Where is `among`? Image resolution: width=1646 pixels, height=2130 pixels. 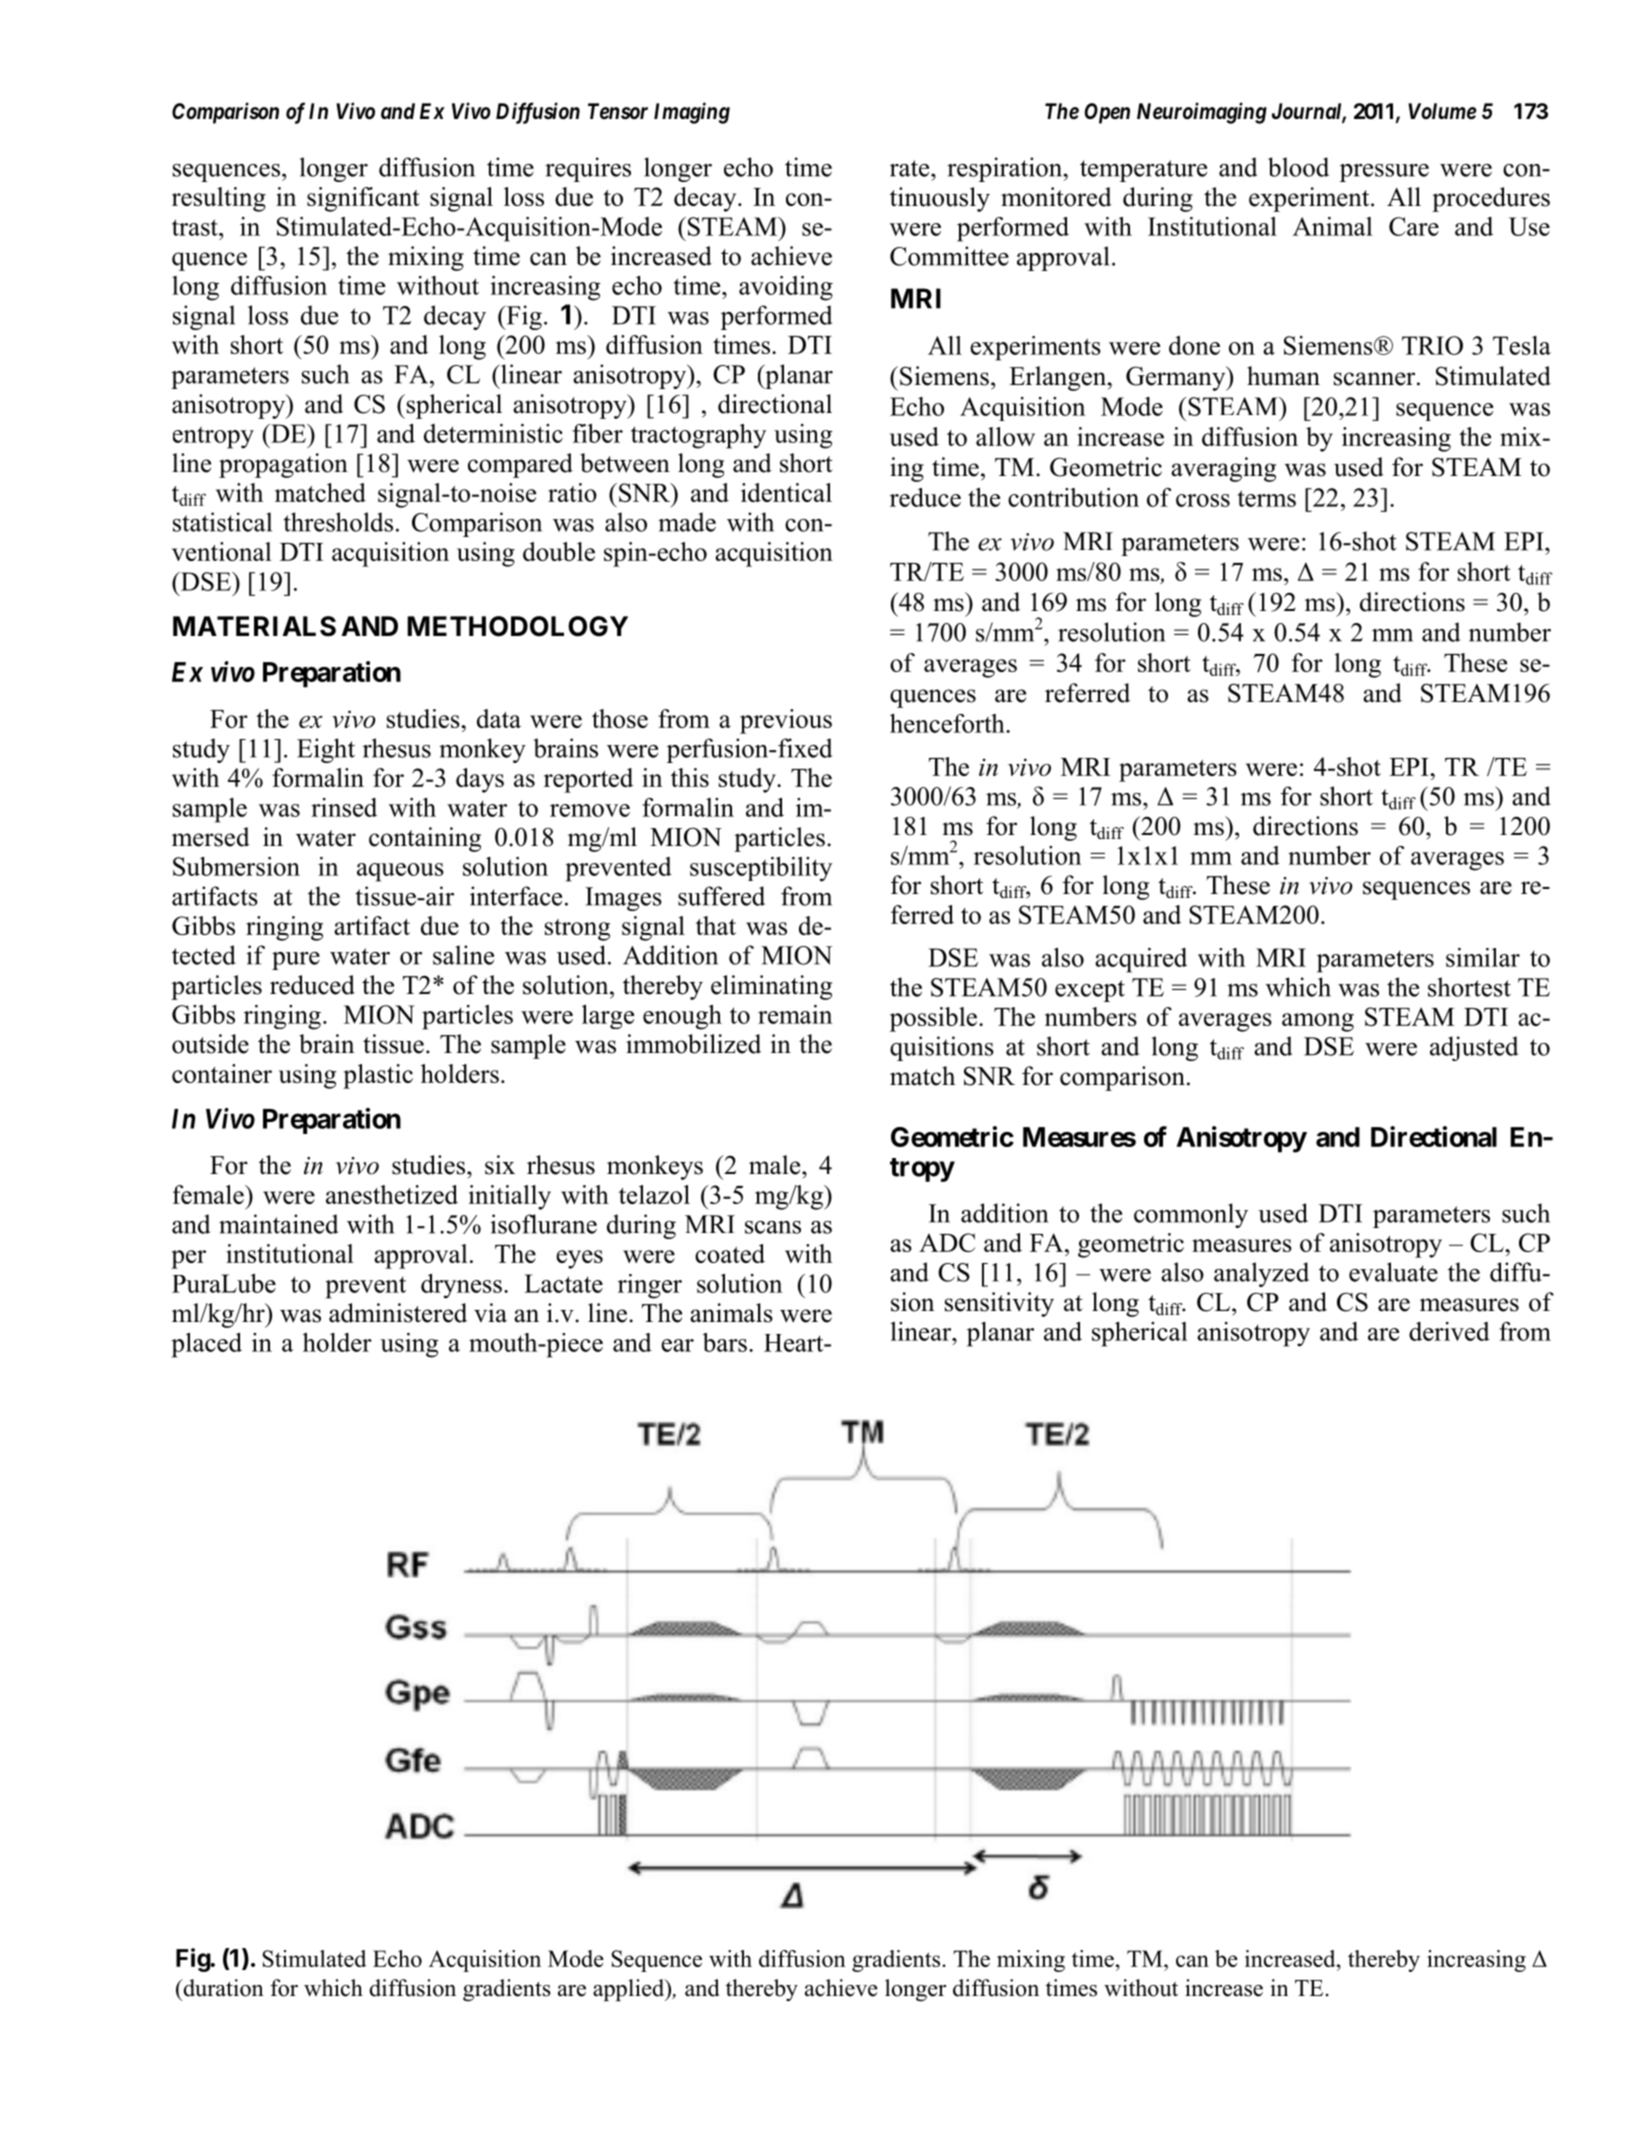
among is located at coordinates (1318, 1022).
